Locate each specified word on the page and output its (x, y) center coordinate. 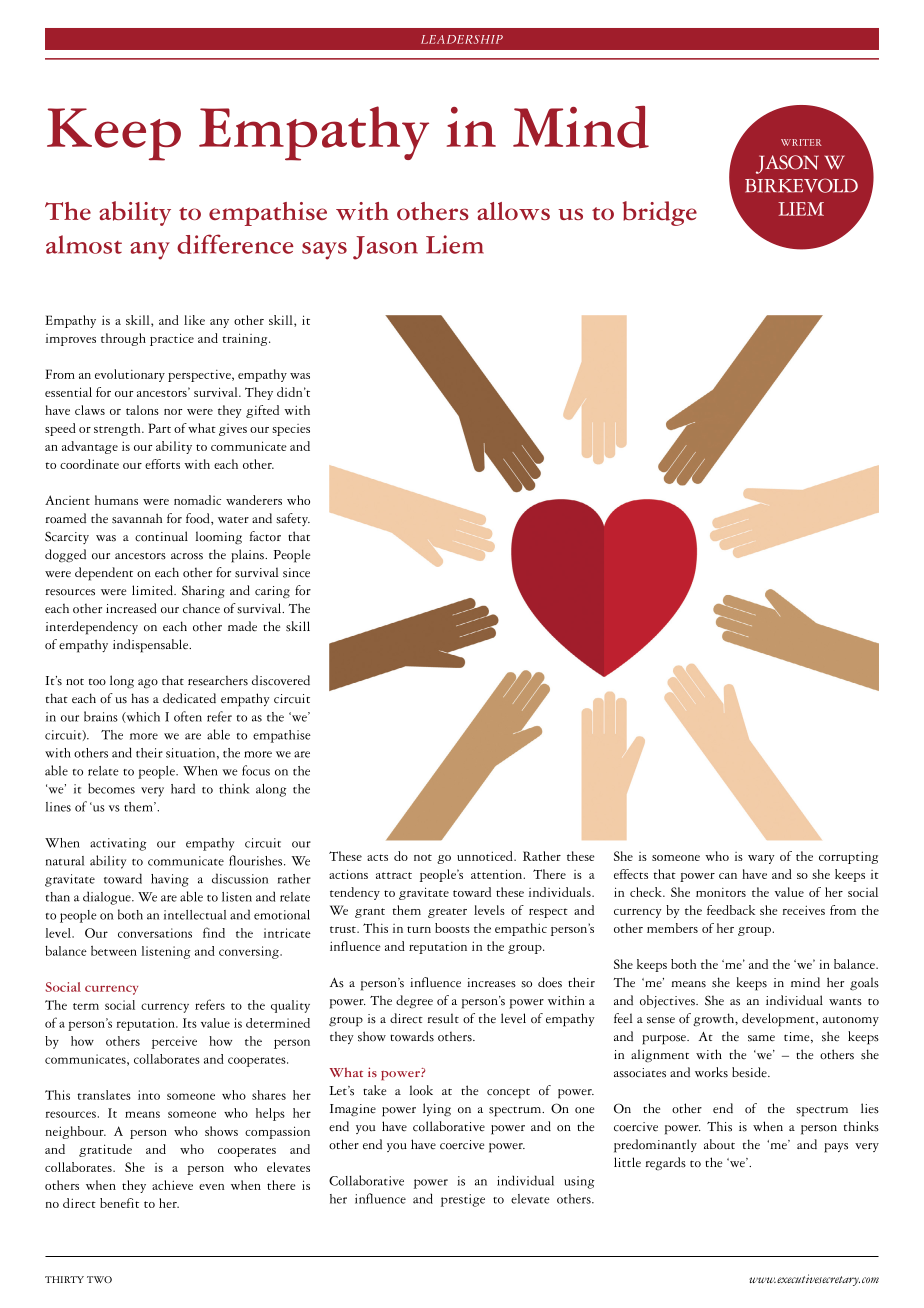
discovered (281, 680)
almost (84, 244)
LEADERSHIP (462, 39)
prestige (463, 1200)
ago (148, 684)
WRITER (801, 142)
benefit (119, 1203)
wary (761, 859)
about (719, 1144)
